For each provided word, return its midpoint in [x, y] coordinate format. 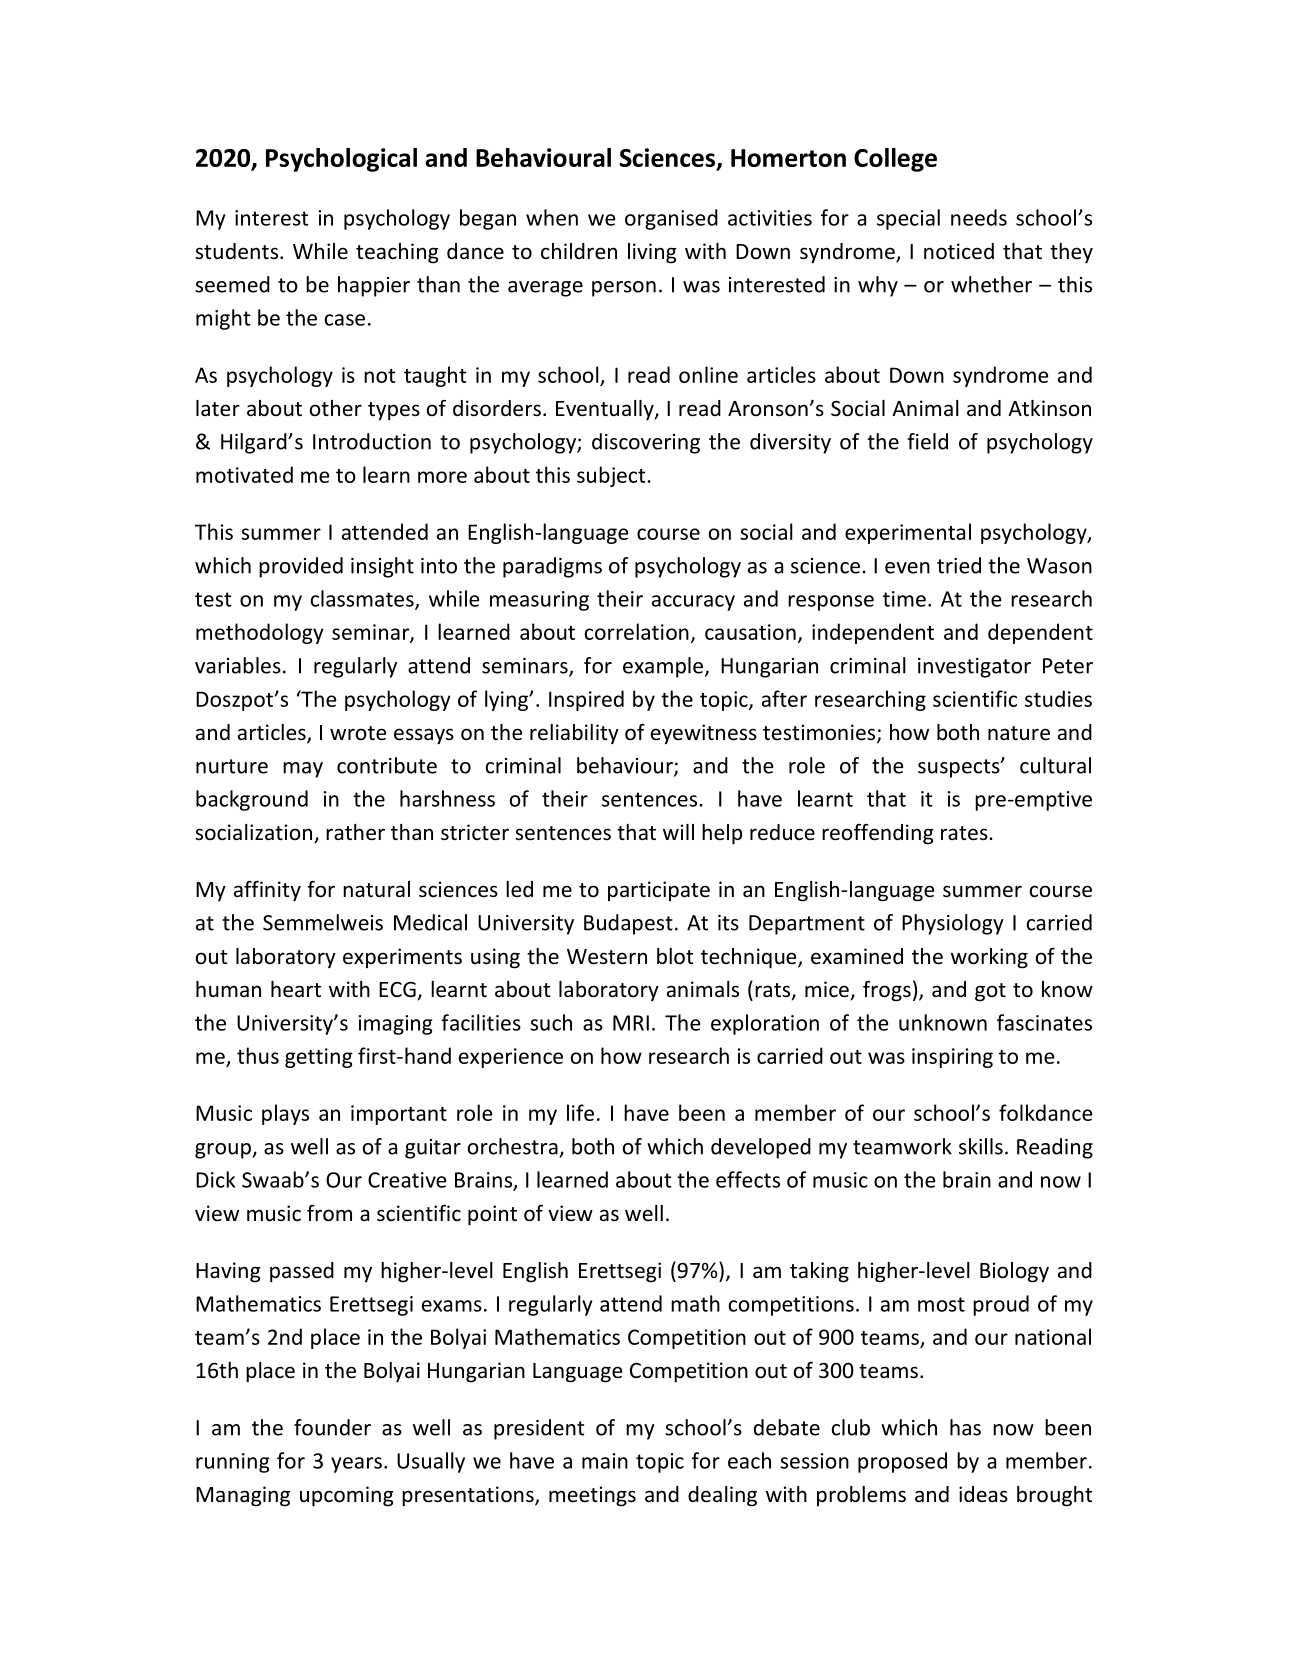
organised [671, 219]
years [356, 1465]
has [965, 1427]
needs [979, 217]
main [605, 1461]
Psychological [341, 160]
